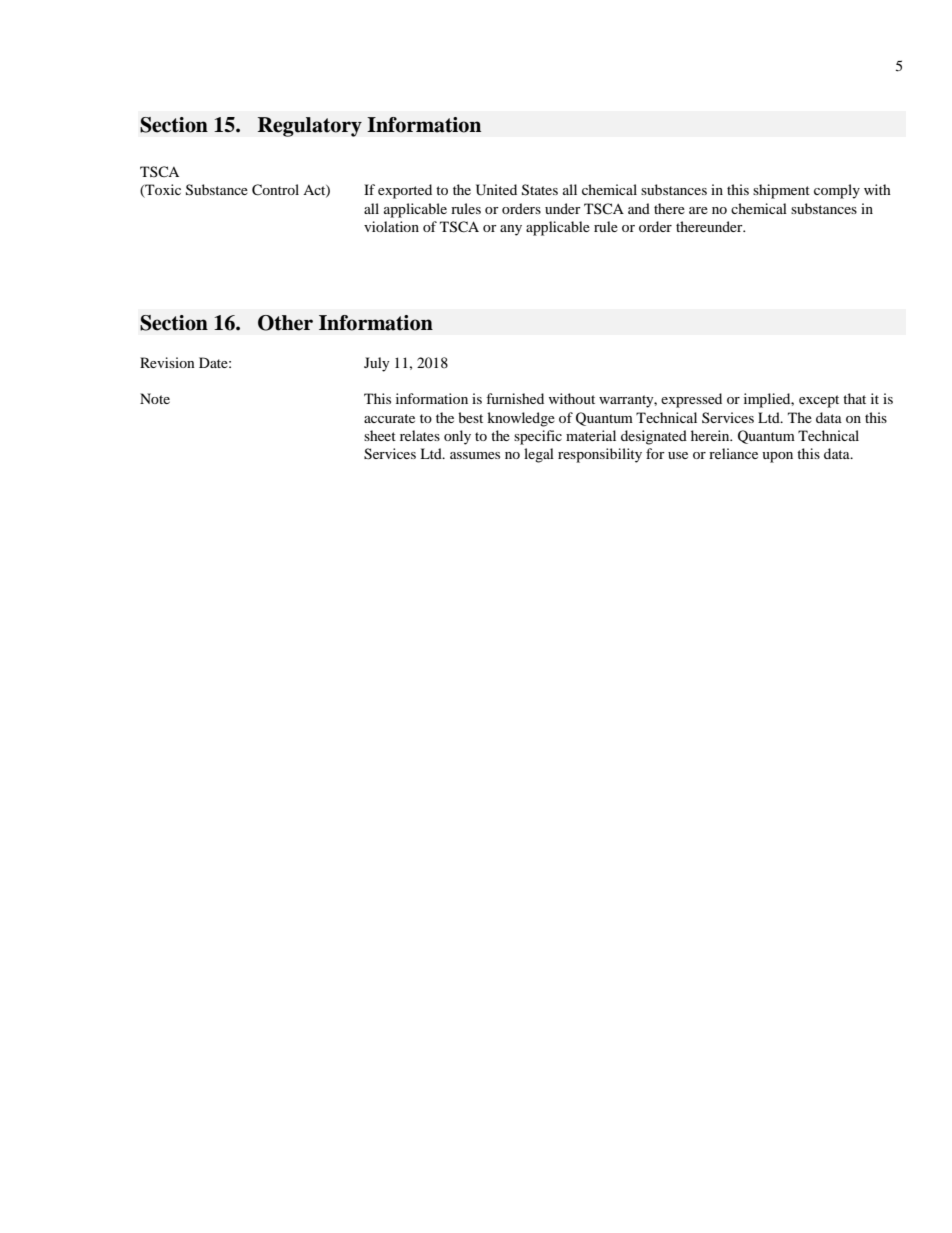  What do you see at coordinates (391, 226) in the screenshot?
I see `violation` at bounding box center [391, 226].
